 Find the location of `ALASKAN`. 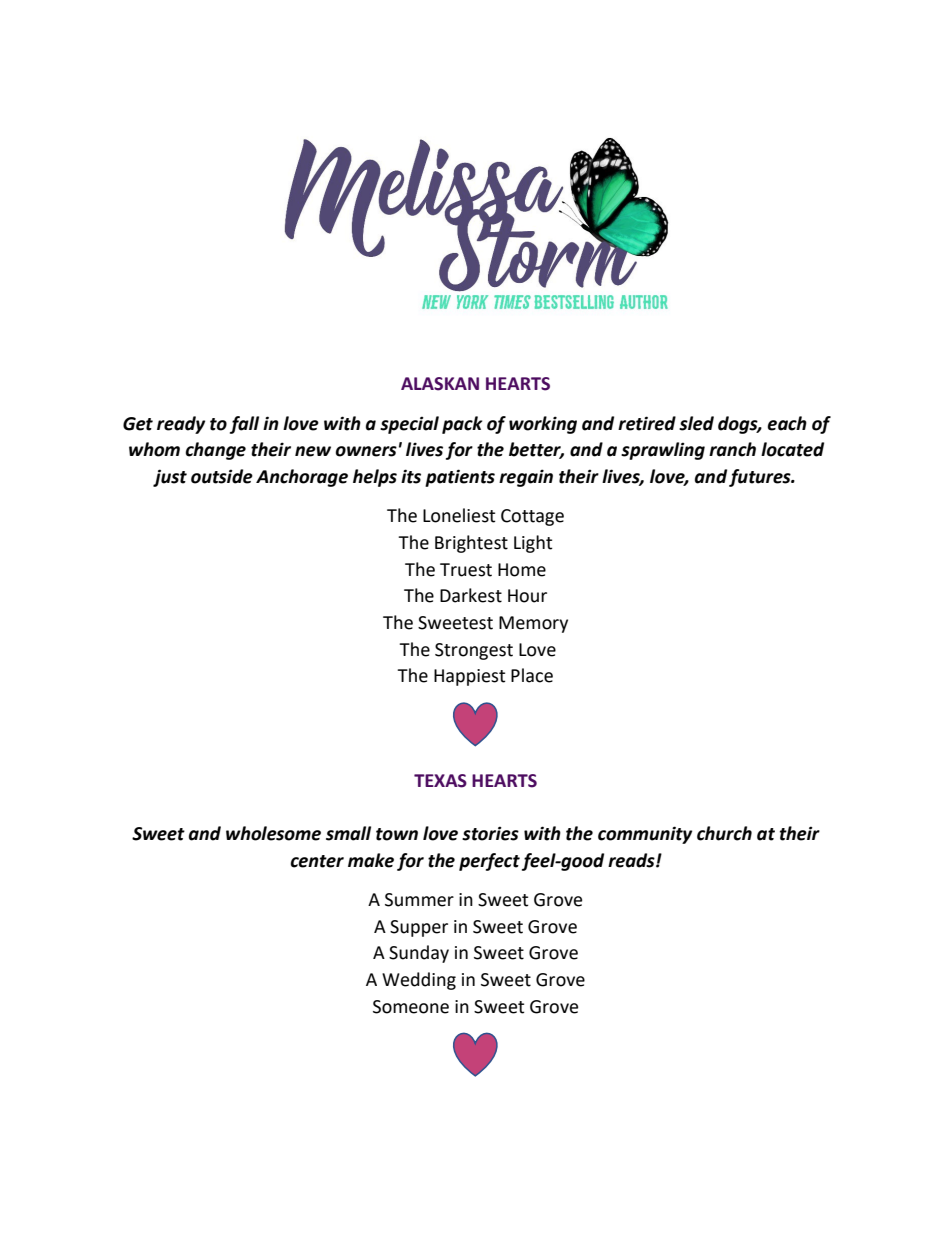

ALASKAN is located at coordinates (440, 384).
